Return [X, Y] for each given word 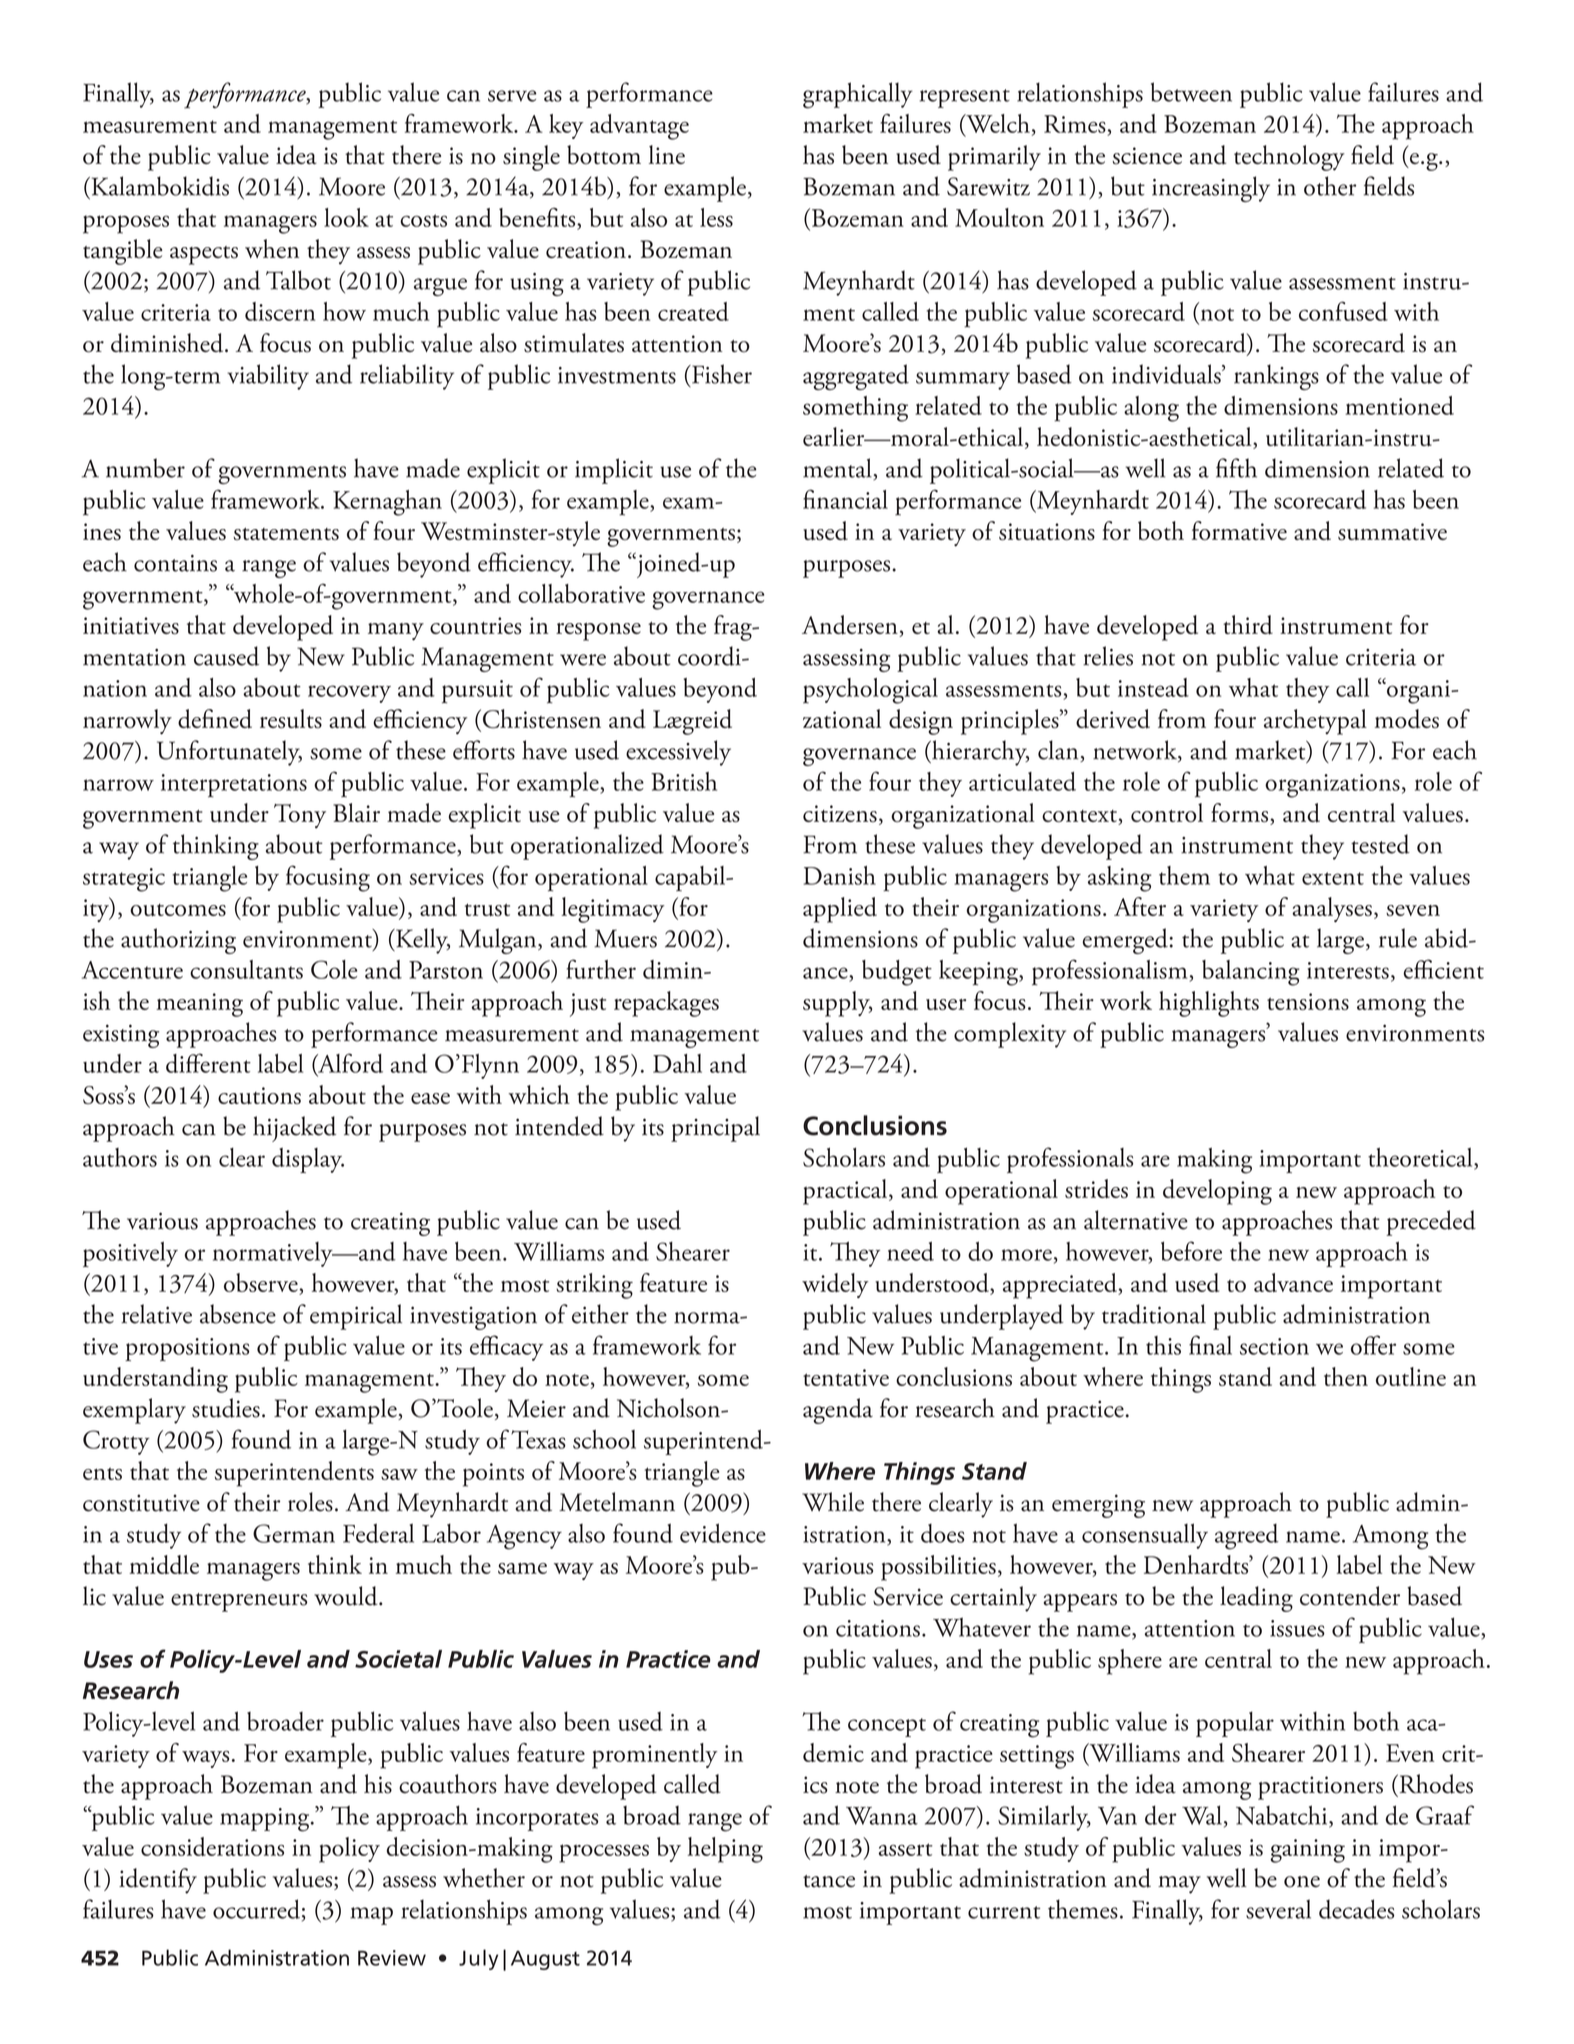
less [716, 217]
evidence [723, 1533]
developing [1217, 1192]
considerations [212, 1846]
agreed [1247, 1537]
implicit [614, 471]
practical [846, 1192]
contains [175, 563]
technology [1289, 158]
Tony [300, 816]
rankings [1276, 377]
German [294, 1533]
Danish [840, 875]
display [308, 1160]
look [346, 217]
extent [1333, 878]
